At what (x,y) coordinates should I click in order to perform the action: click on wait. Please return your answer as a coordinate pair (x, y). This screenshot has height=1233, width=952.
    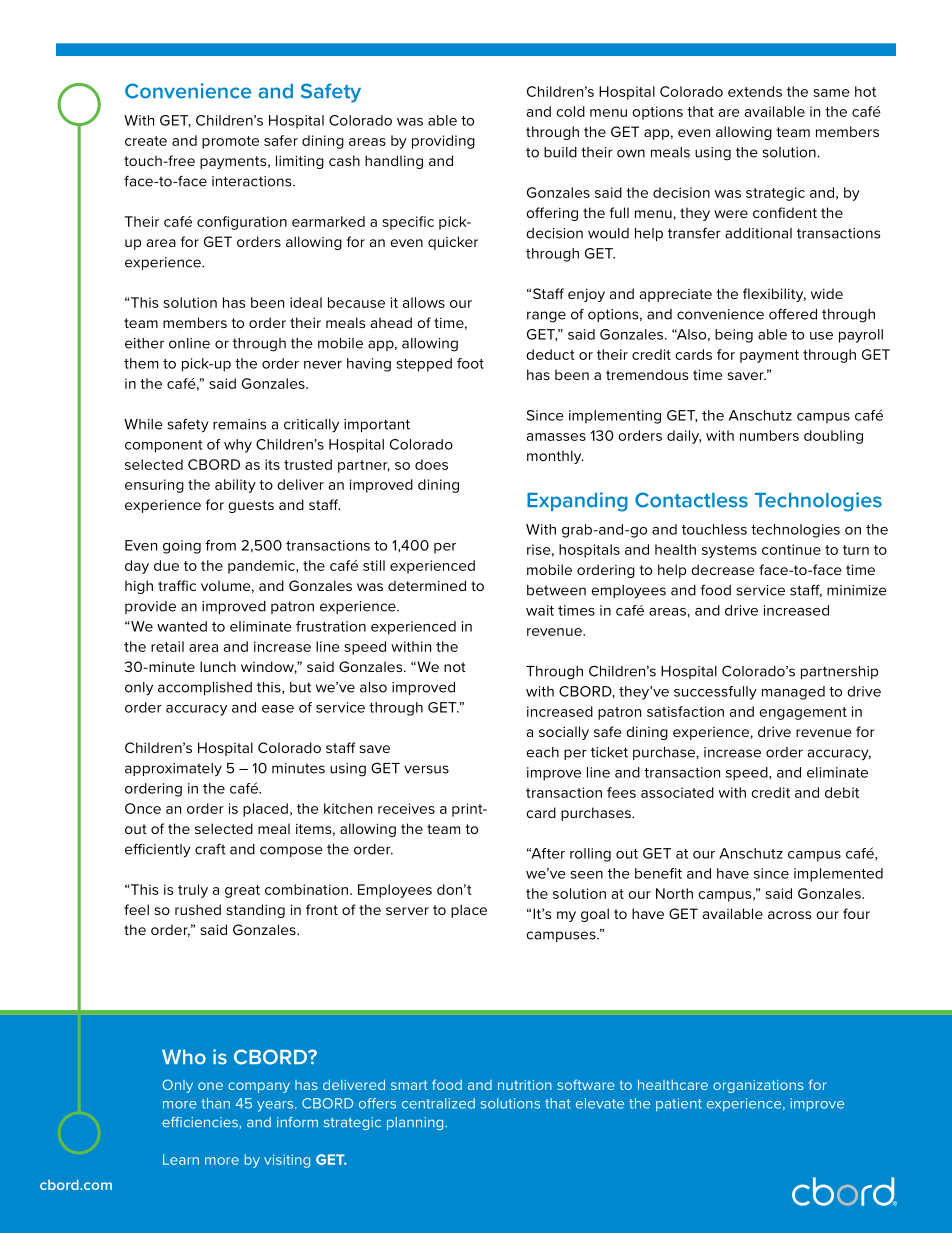
    Looking at the image, I should click on (540, 610).
